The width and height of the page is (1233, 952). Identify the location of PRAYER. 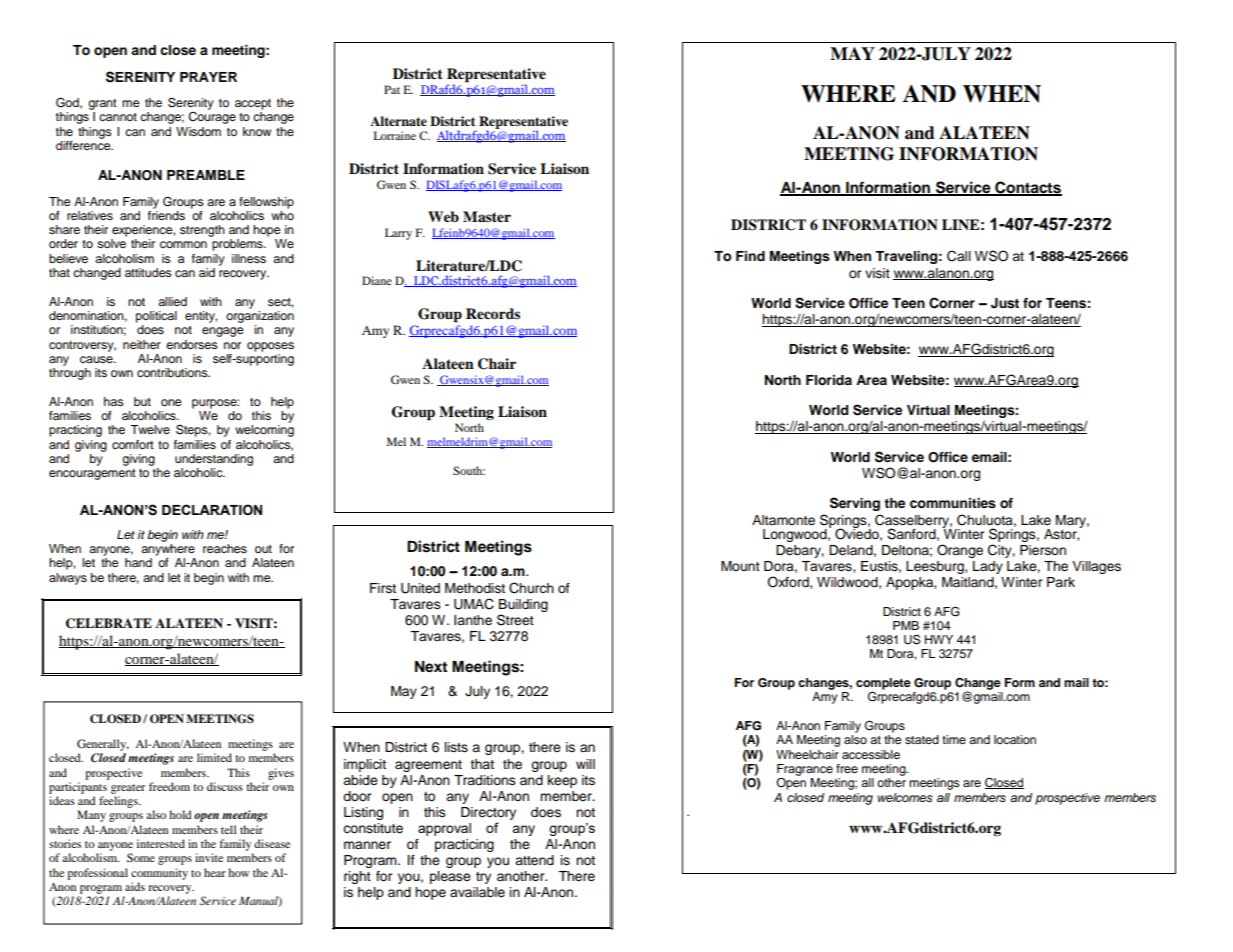
(208, 77).
